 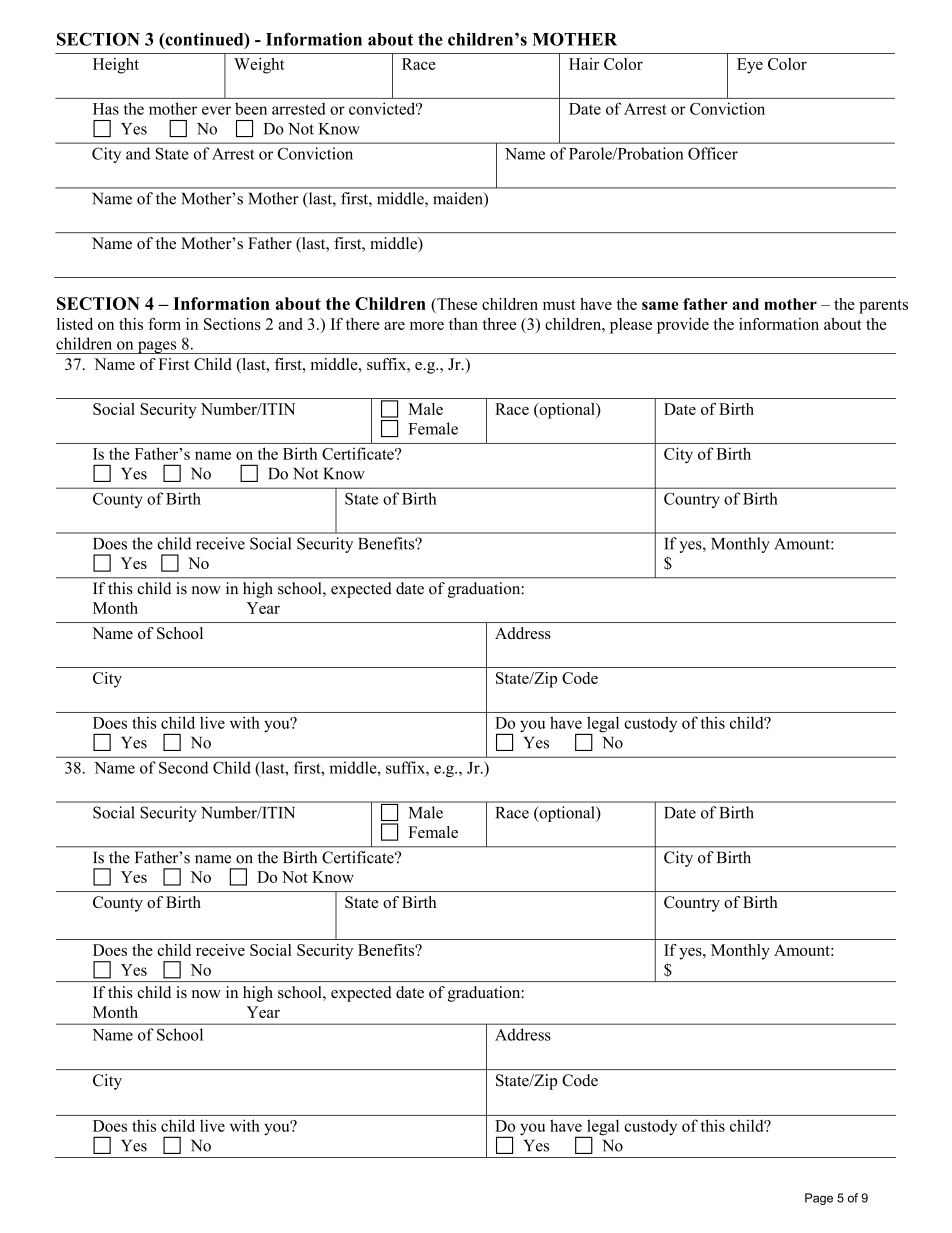 I want to click on Eye, so click(x=750, y=66).
